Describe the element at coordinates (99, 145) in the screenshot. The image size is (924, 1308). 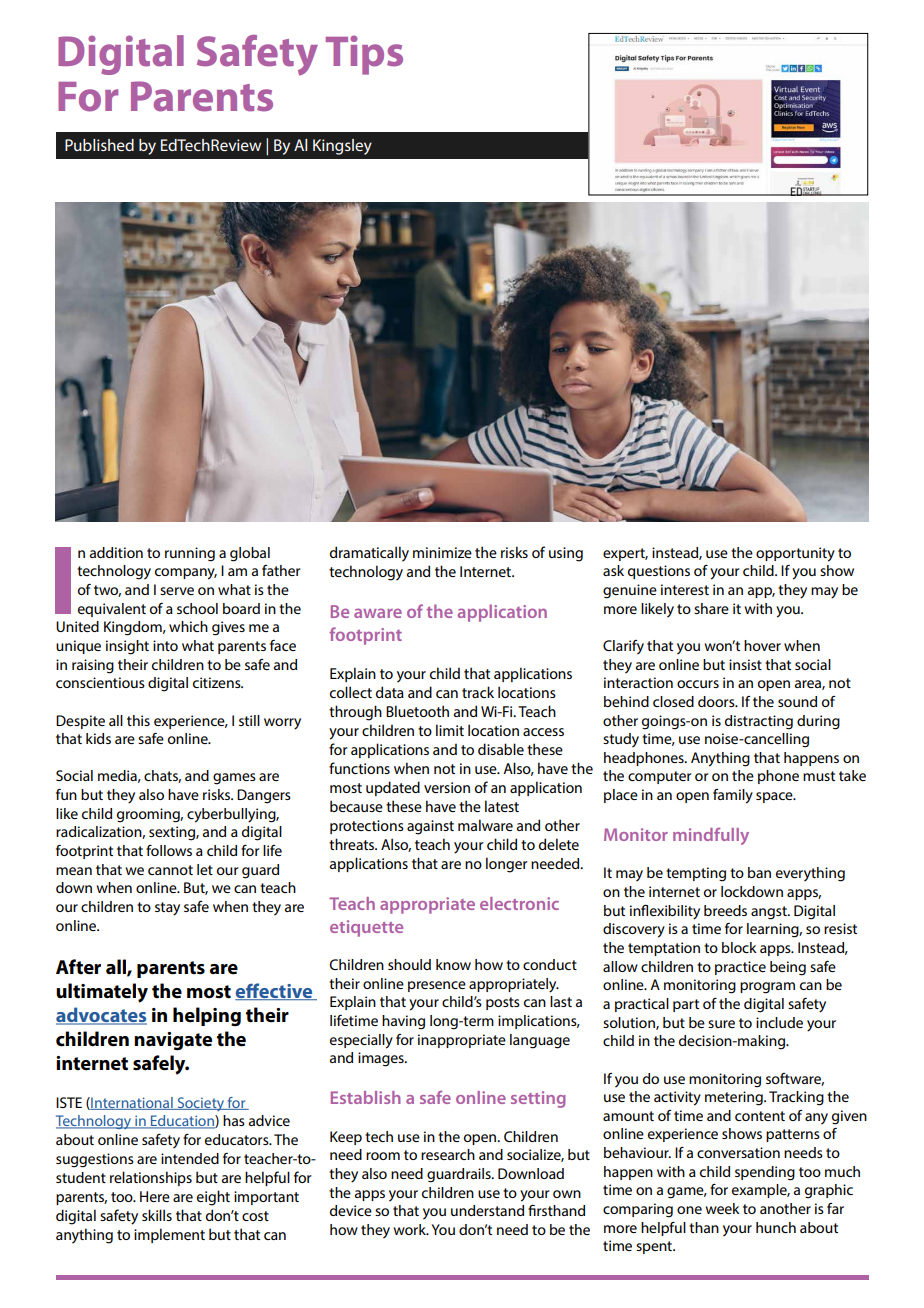
I see `Published` at that location.
